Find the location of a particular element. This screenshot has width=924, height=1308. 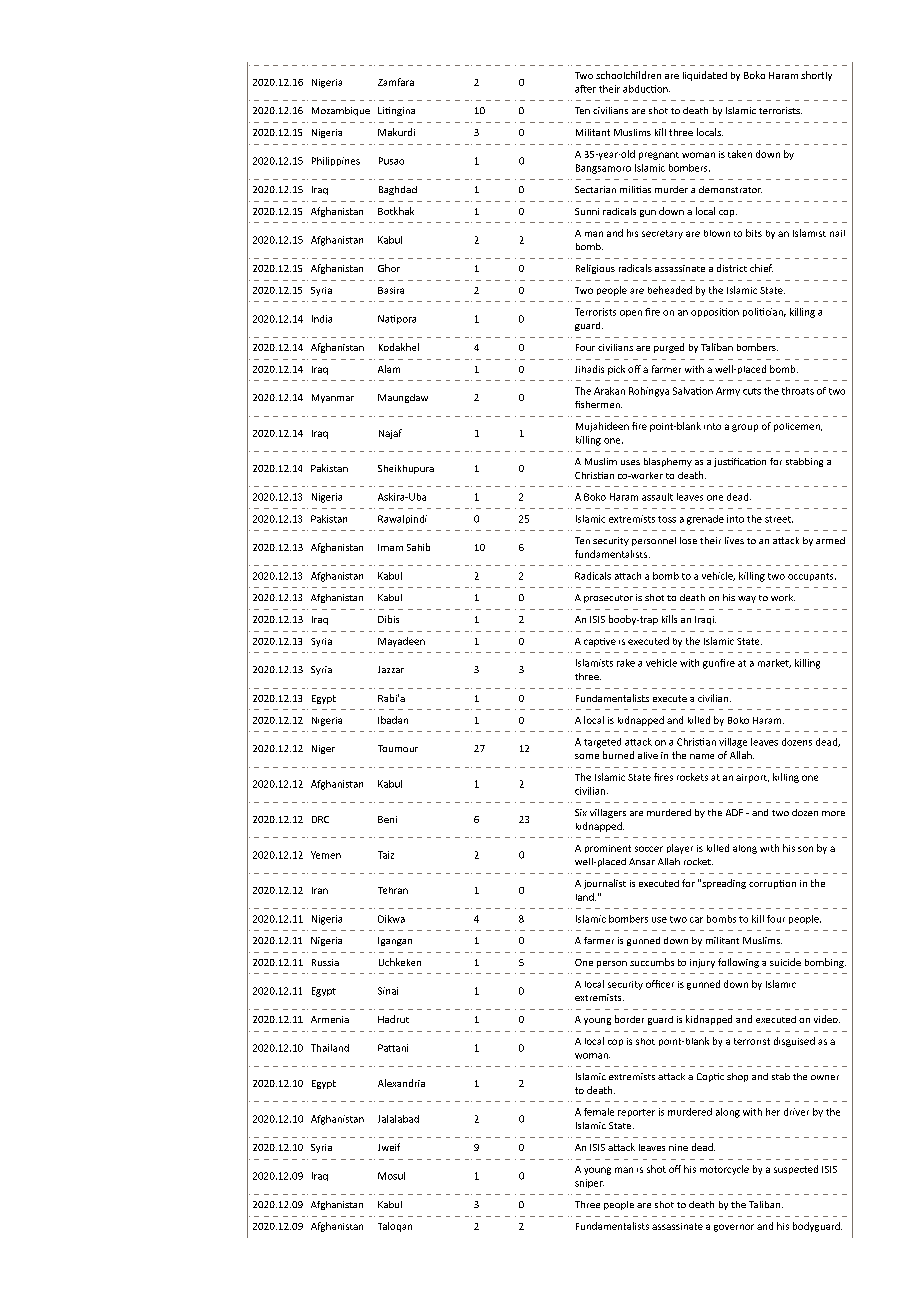

Alam is located at coordinates (389, 369).
